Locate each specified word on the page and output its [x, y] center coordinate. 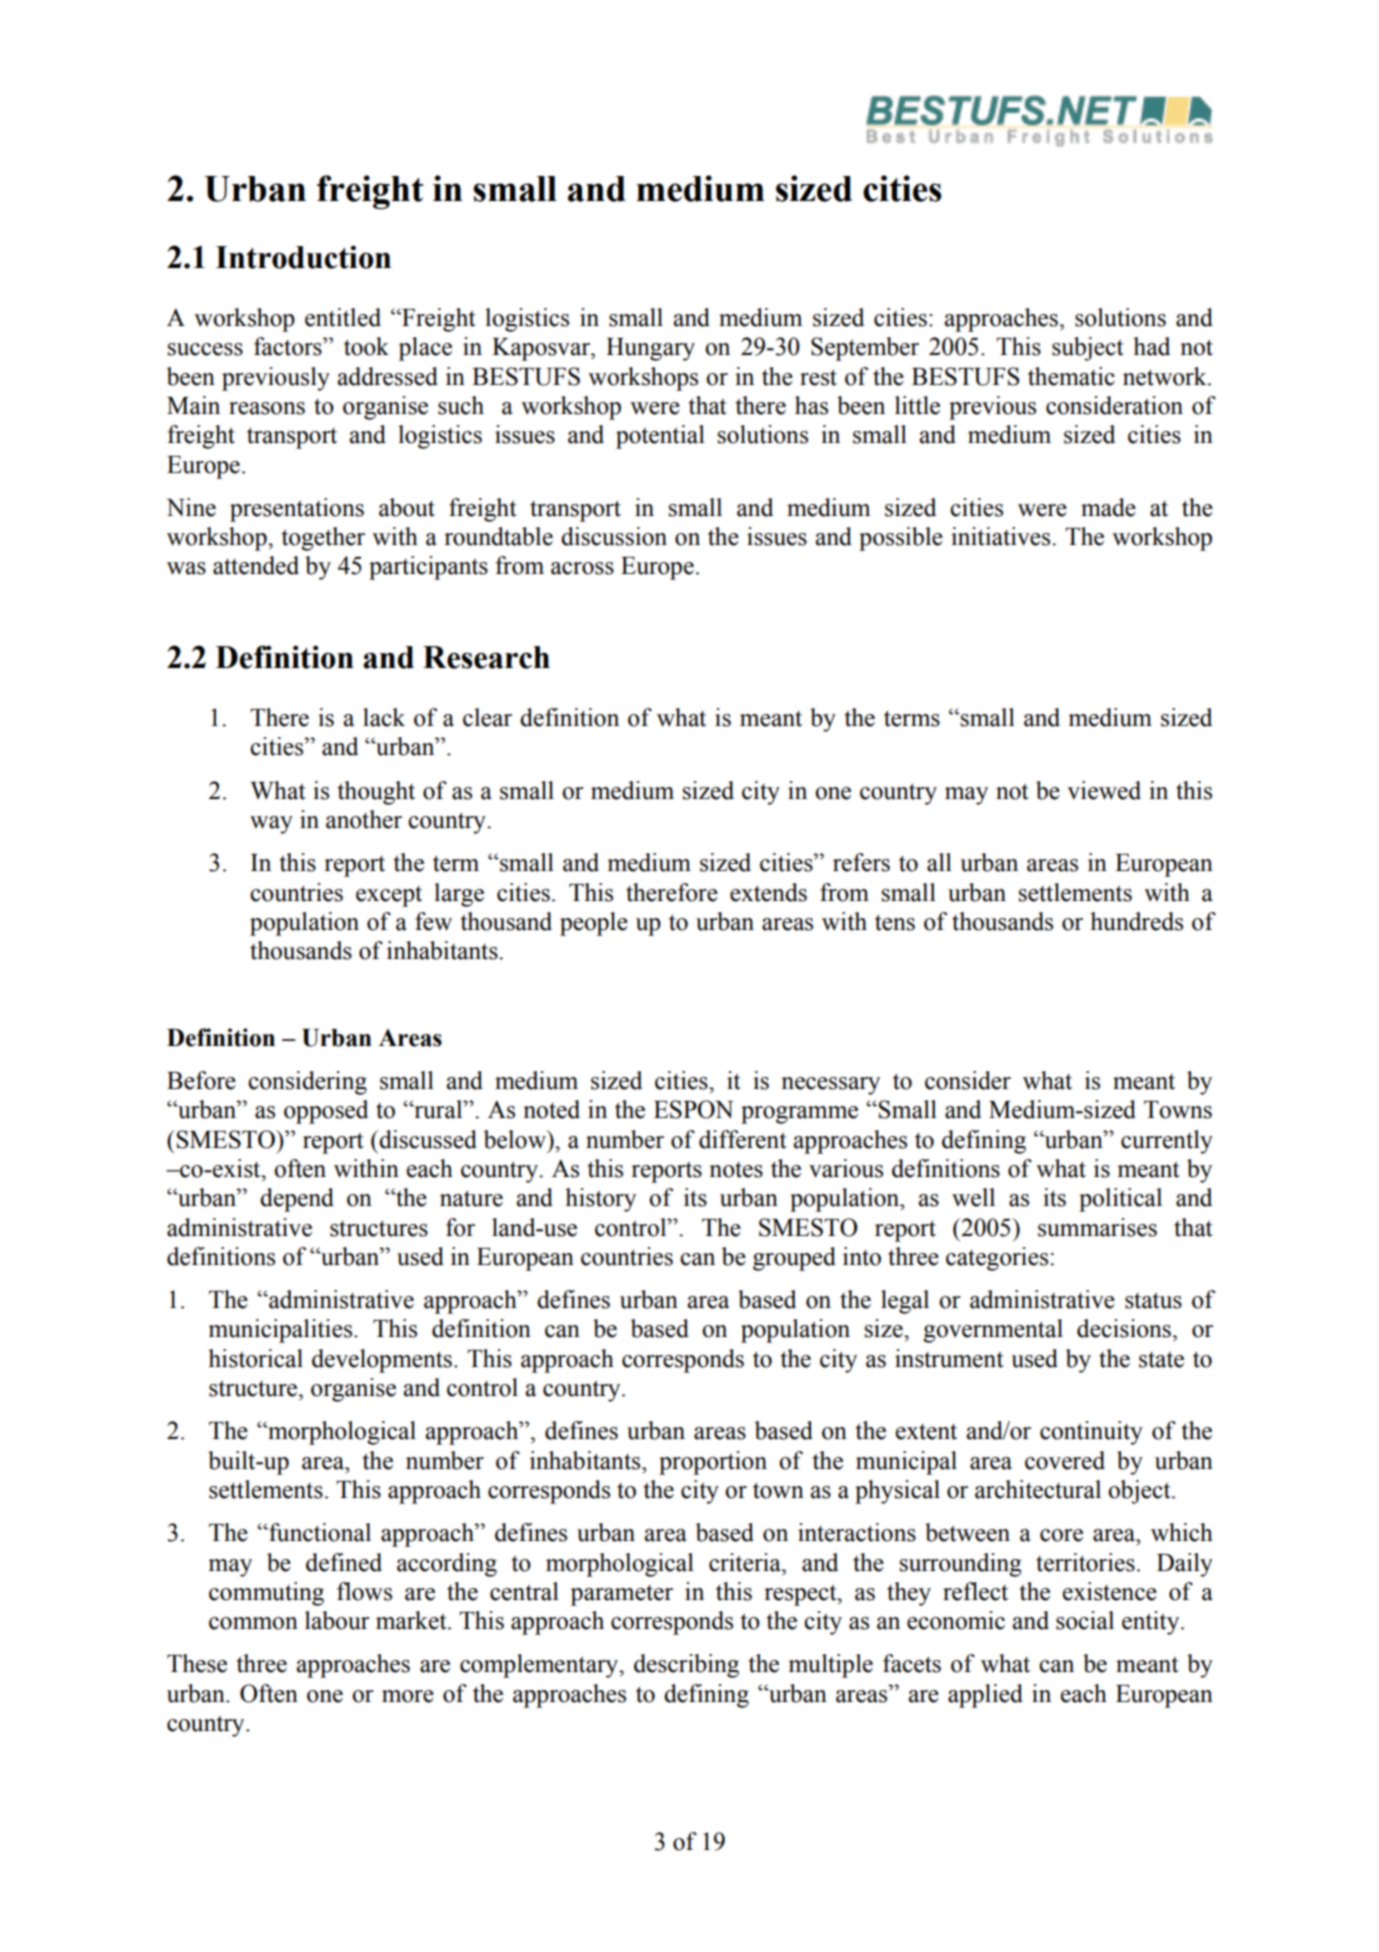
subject [1088, 349]
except [389, 896]
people [594, 924]
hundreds [1136, 921]
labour [337, 1620]
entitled [343, 317]
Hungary [650, 349]
